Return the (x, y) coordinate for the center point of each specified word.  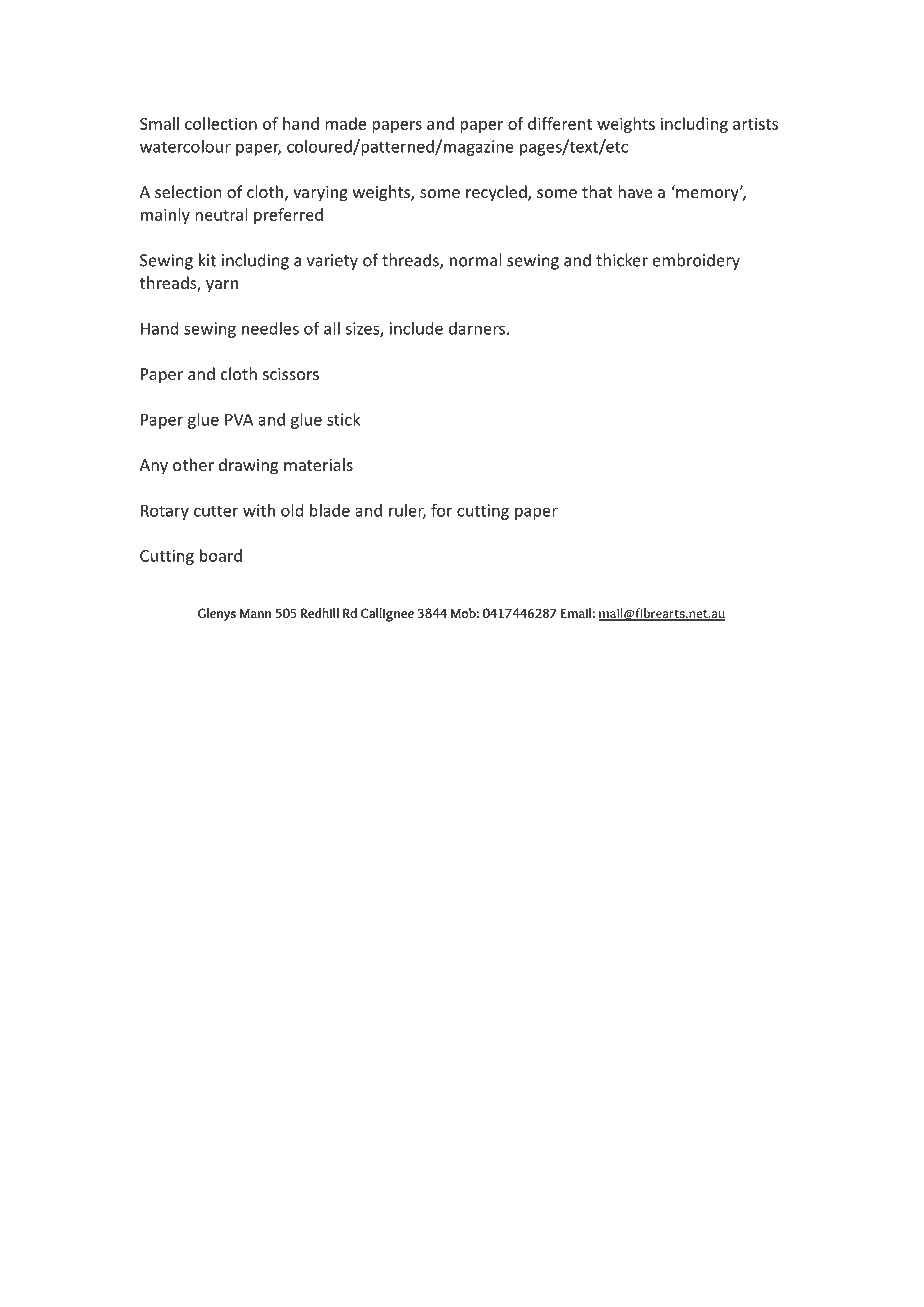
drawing (248, 466)
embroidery (696, 261)
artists (755, 123)
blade (330, 510)
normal (475, 260)
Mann (255, 613)
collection (221, 123)
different (560, 123)
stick (343, 419)
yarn (222, 286)
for (441, 510)
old (292, 510)
